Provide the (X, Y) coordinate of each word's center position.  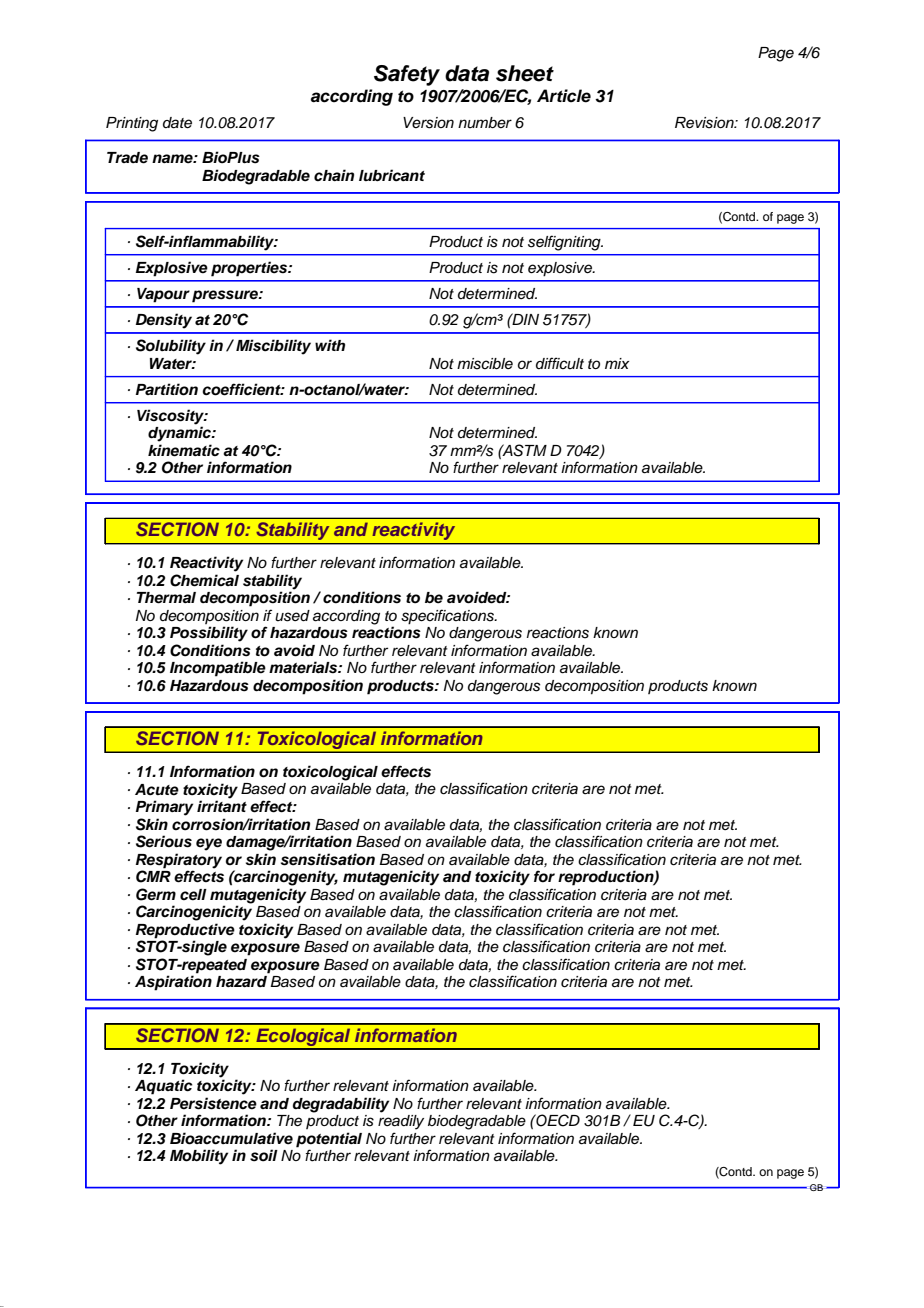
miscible (485, 364)
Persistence (213, 1103)
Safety (407, 75)
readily (401, 1122)
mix (617, 363)
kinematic (184, 450)
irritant (222, 806)
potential (329, 1140)
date (177, 123)
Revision (705, 123)
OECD (557, 1120)
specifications (448, 617)
